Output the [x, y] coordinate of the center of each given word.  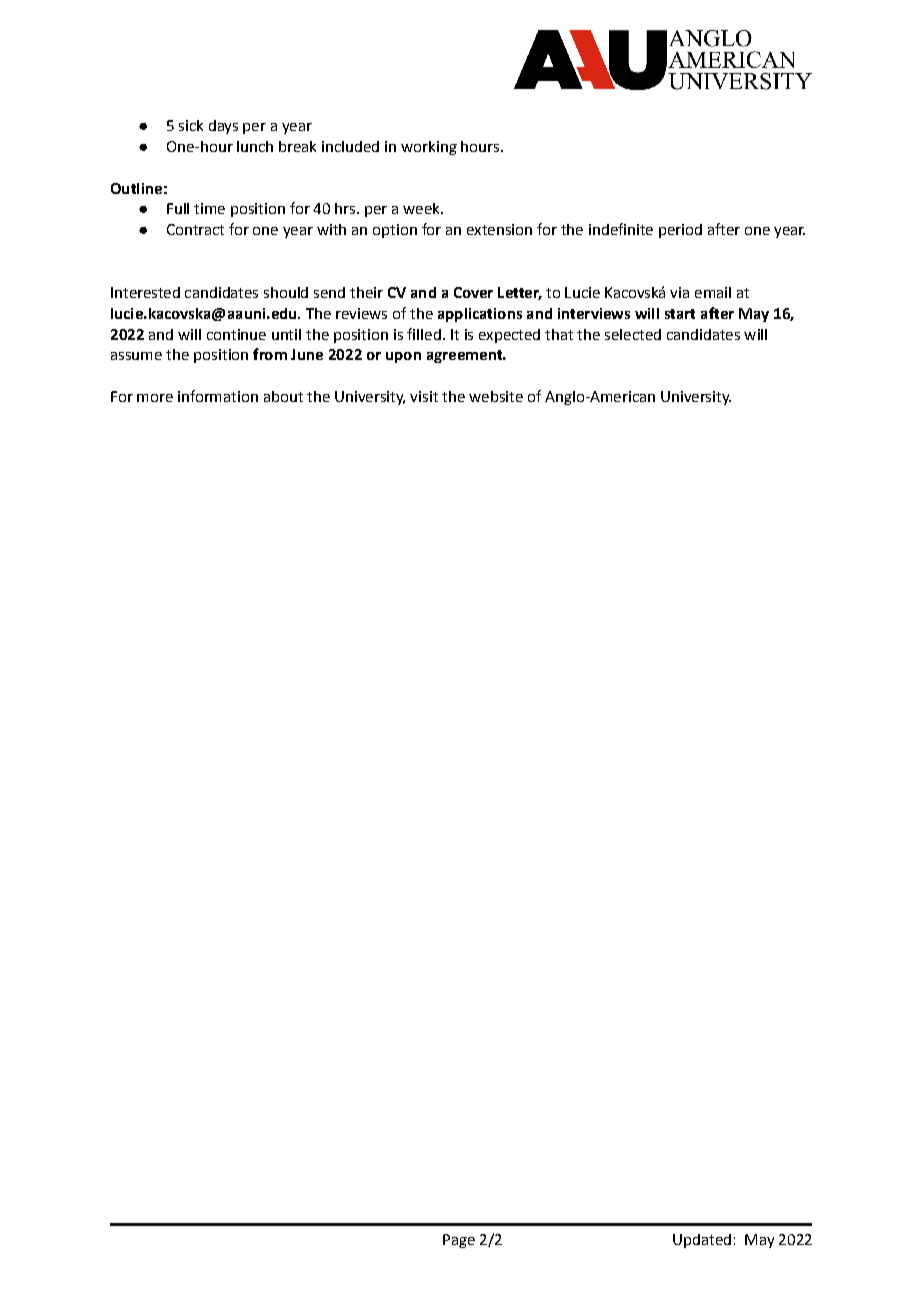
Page [459, 1241]
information [218, 396]
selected [633, 334]
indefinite [621, 229]
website [496, 396]
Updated [702, 1241]
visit [424, 396]
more [155, 398]
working [429, 148]
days [223, 127]
